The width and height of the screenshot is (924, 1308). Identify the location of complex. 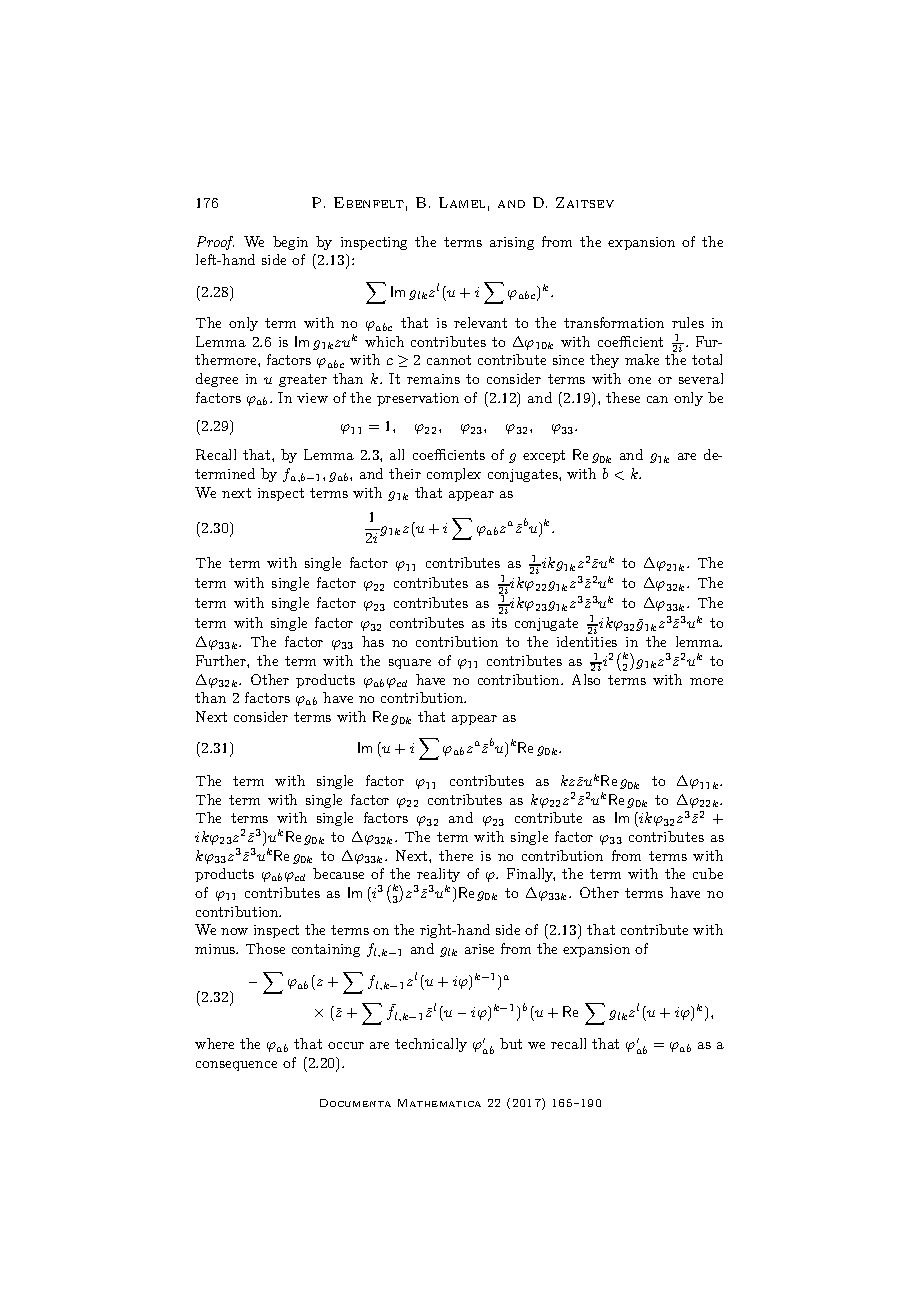
(454, 475).
